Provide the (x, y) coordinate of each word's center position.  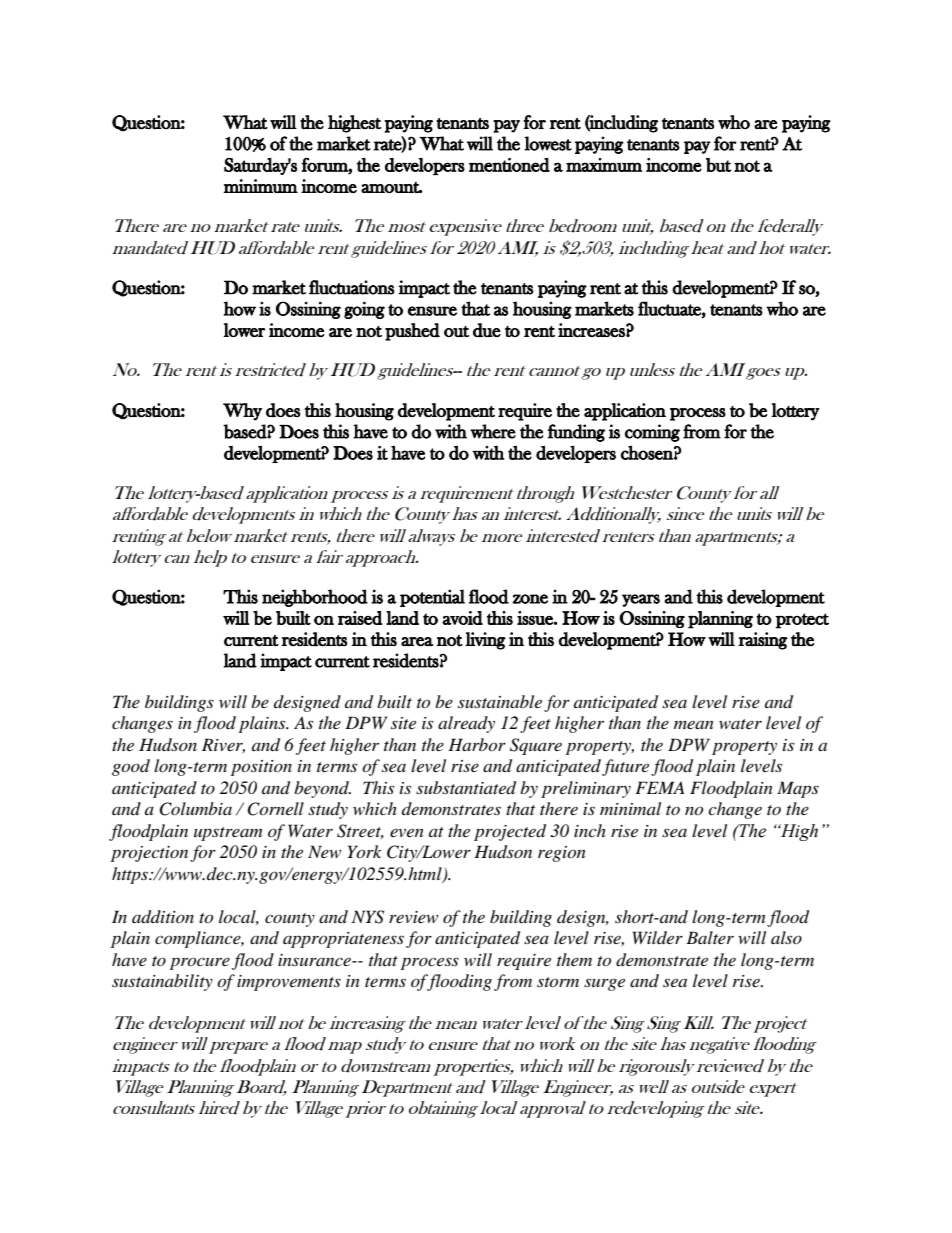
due (487, 330)
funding (576, 433)
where (493, 431)
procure (200, 963)
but (718, 165)
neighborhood (315, 598)
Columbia (195, 809)
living (485, 641)
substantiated (466, 788)
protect (802, 621)
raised (360, 618)
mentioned (509, 165)
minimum (260, 186)
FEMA (660, 787)
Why (242, 412)
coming (652, 433)
